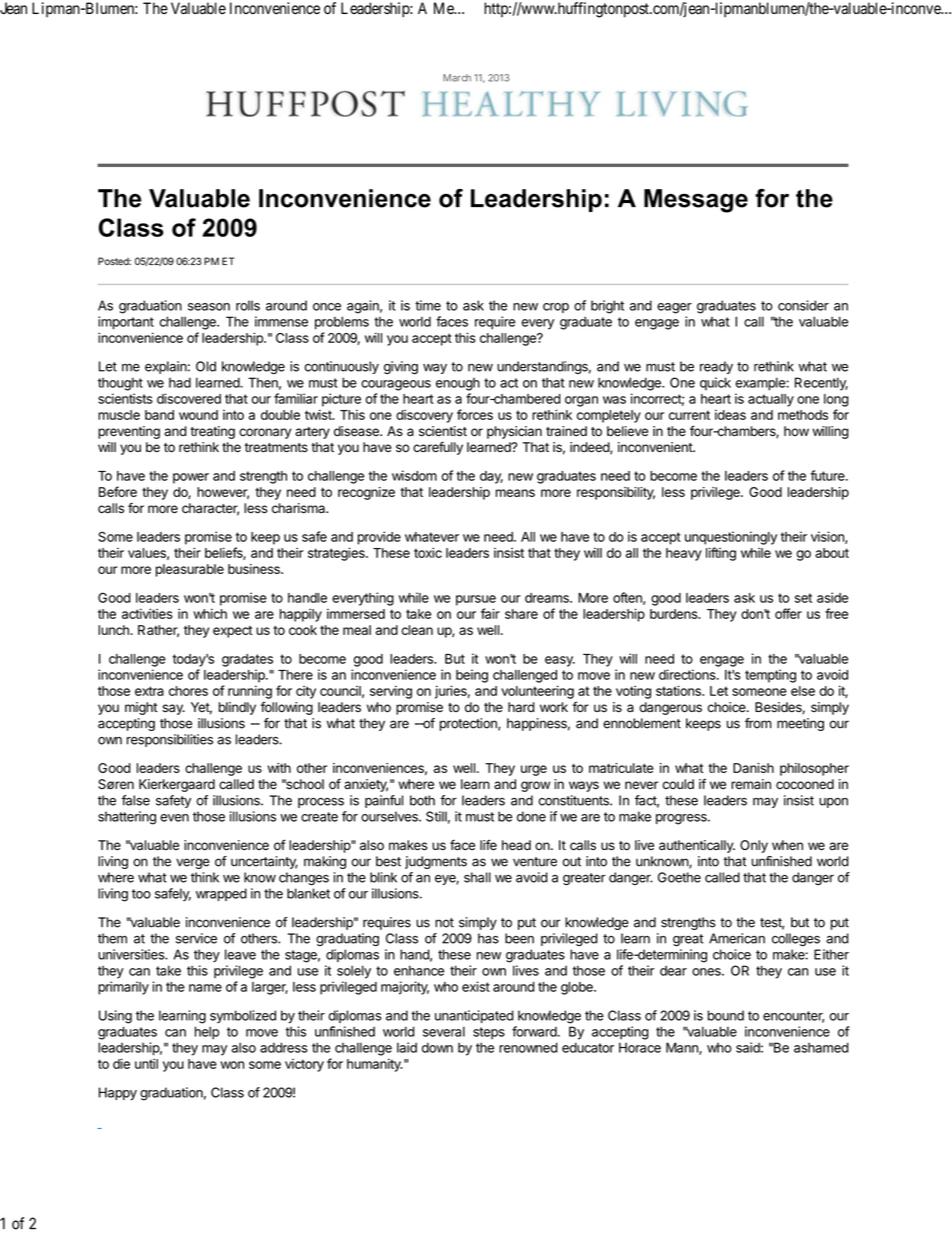  What do you see at coordinates (758, 723) in the screenshot?
I see `from` at bounding box center [758, 723].
